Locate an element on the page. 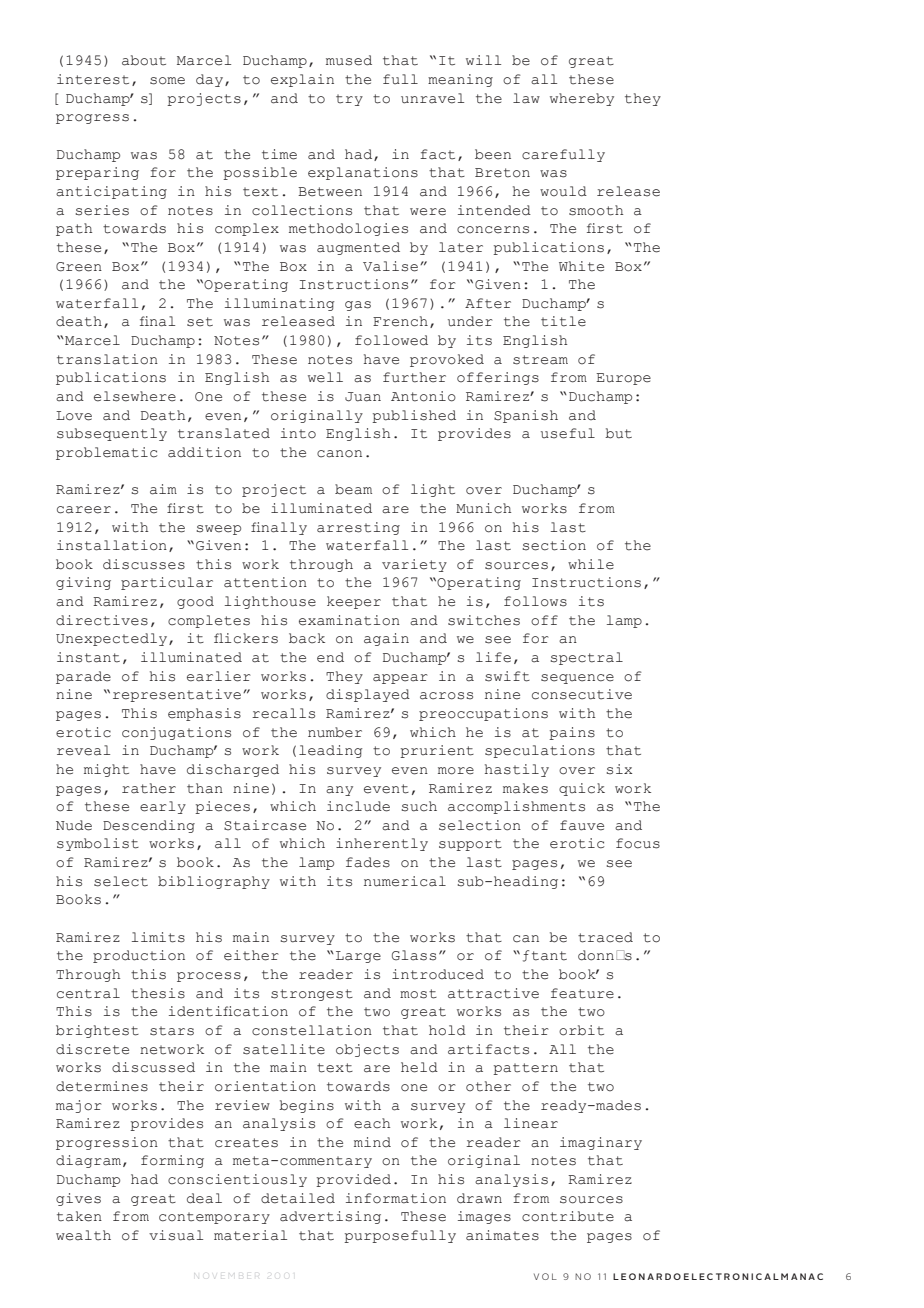 The image size is (924, 1308). try is located at coordinates (349, 100).
